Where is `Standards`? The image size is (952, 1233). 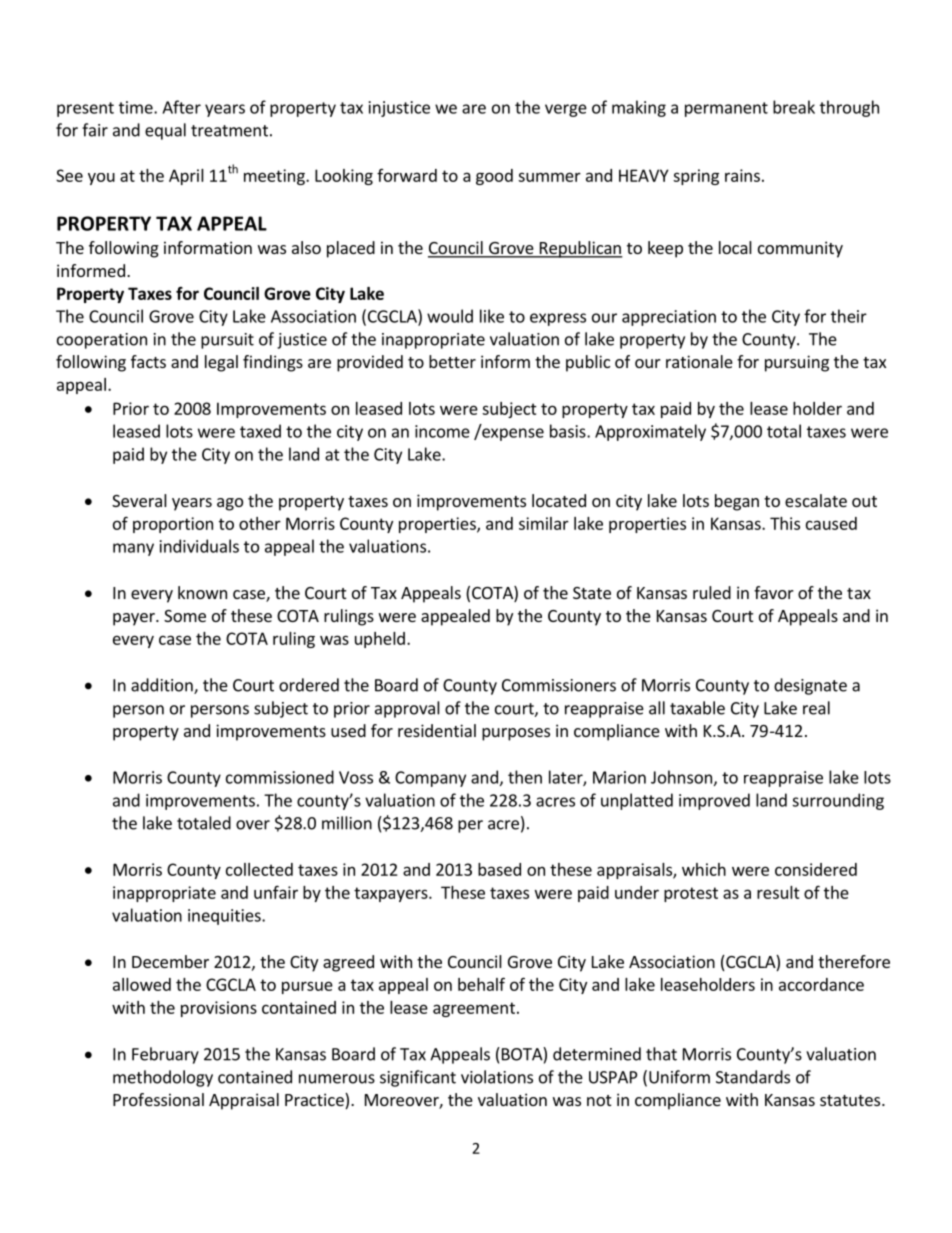 Standards is located at coordinates (753, 1077).
